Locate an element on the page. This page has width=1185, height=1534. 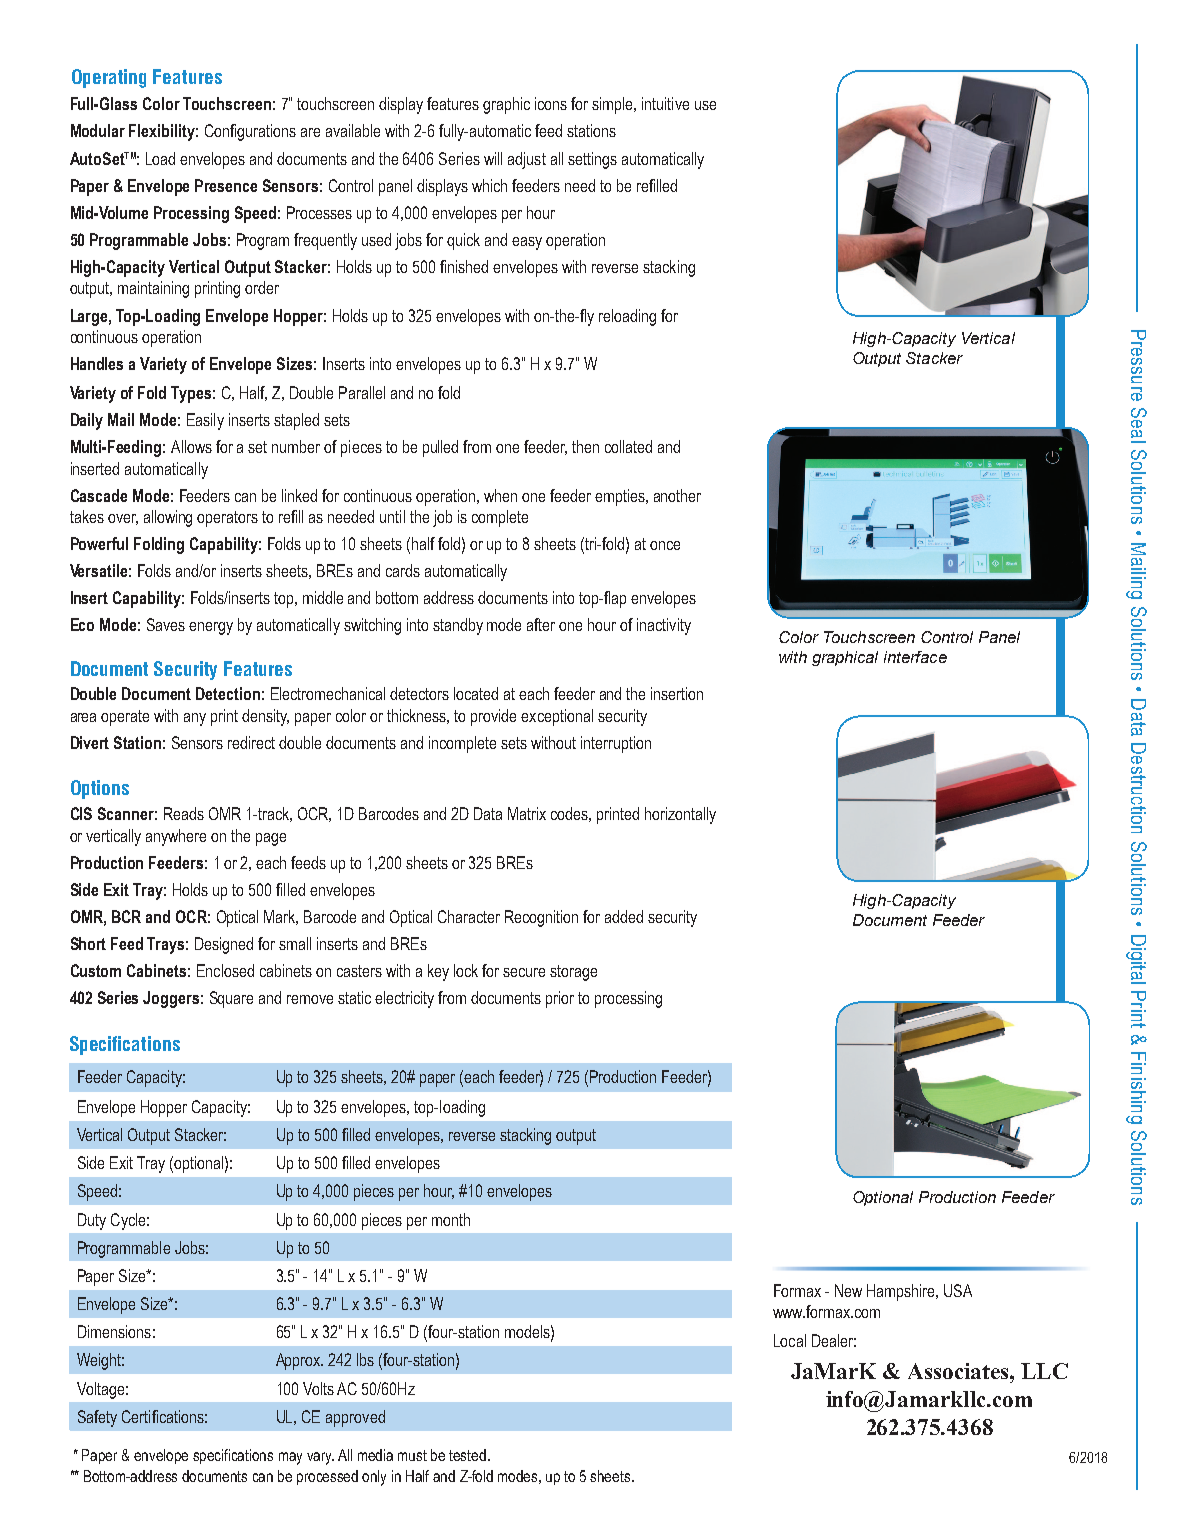
Reads is located at coordinates (184, 813).
